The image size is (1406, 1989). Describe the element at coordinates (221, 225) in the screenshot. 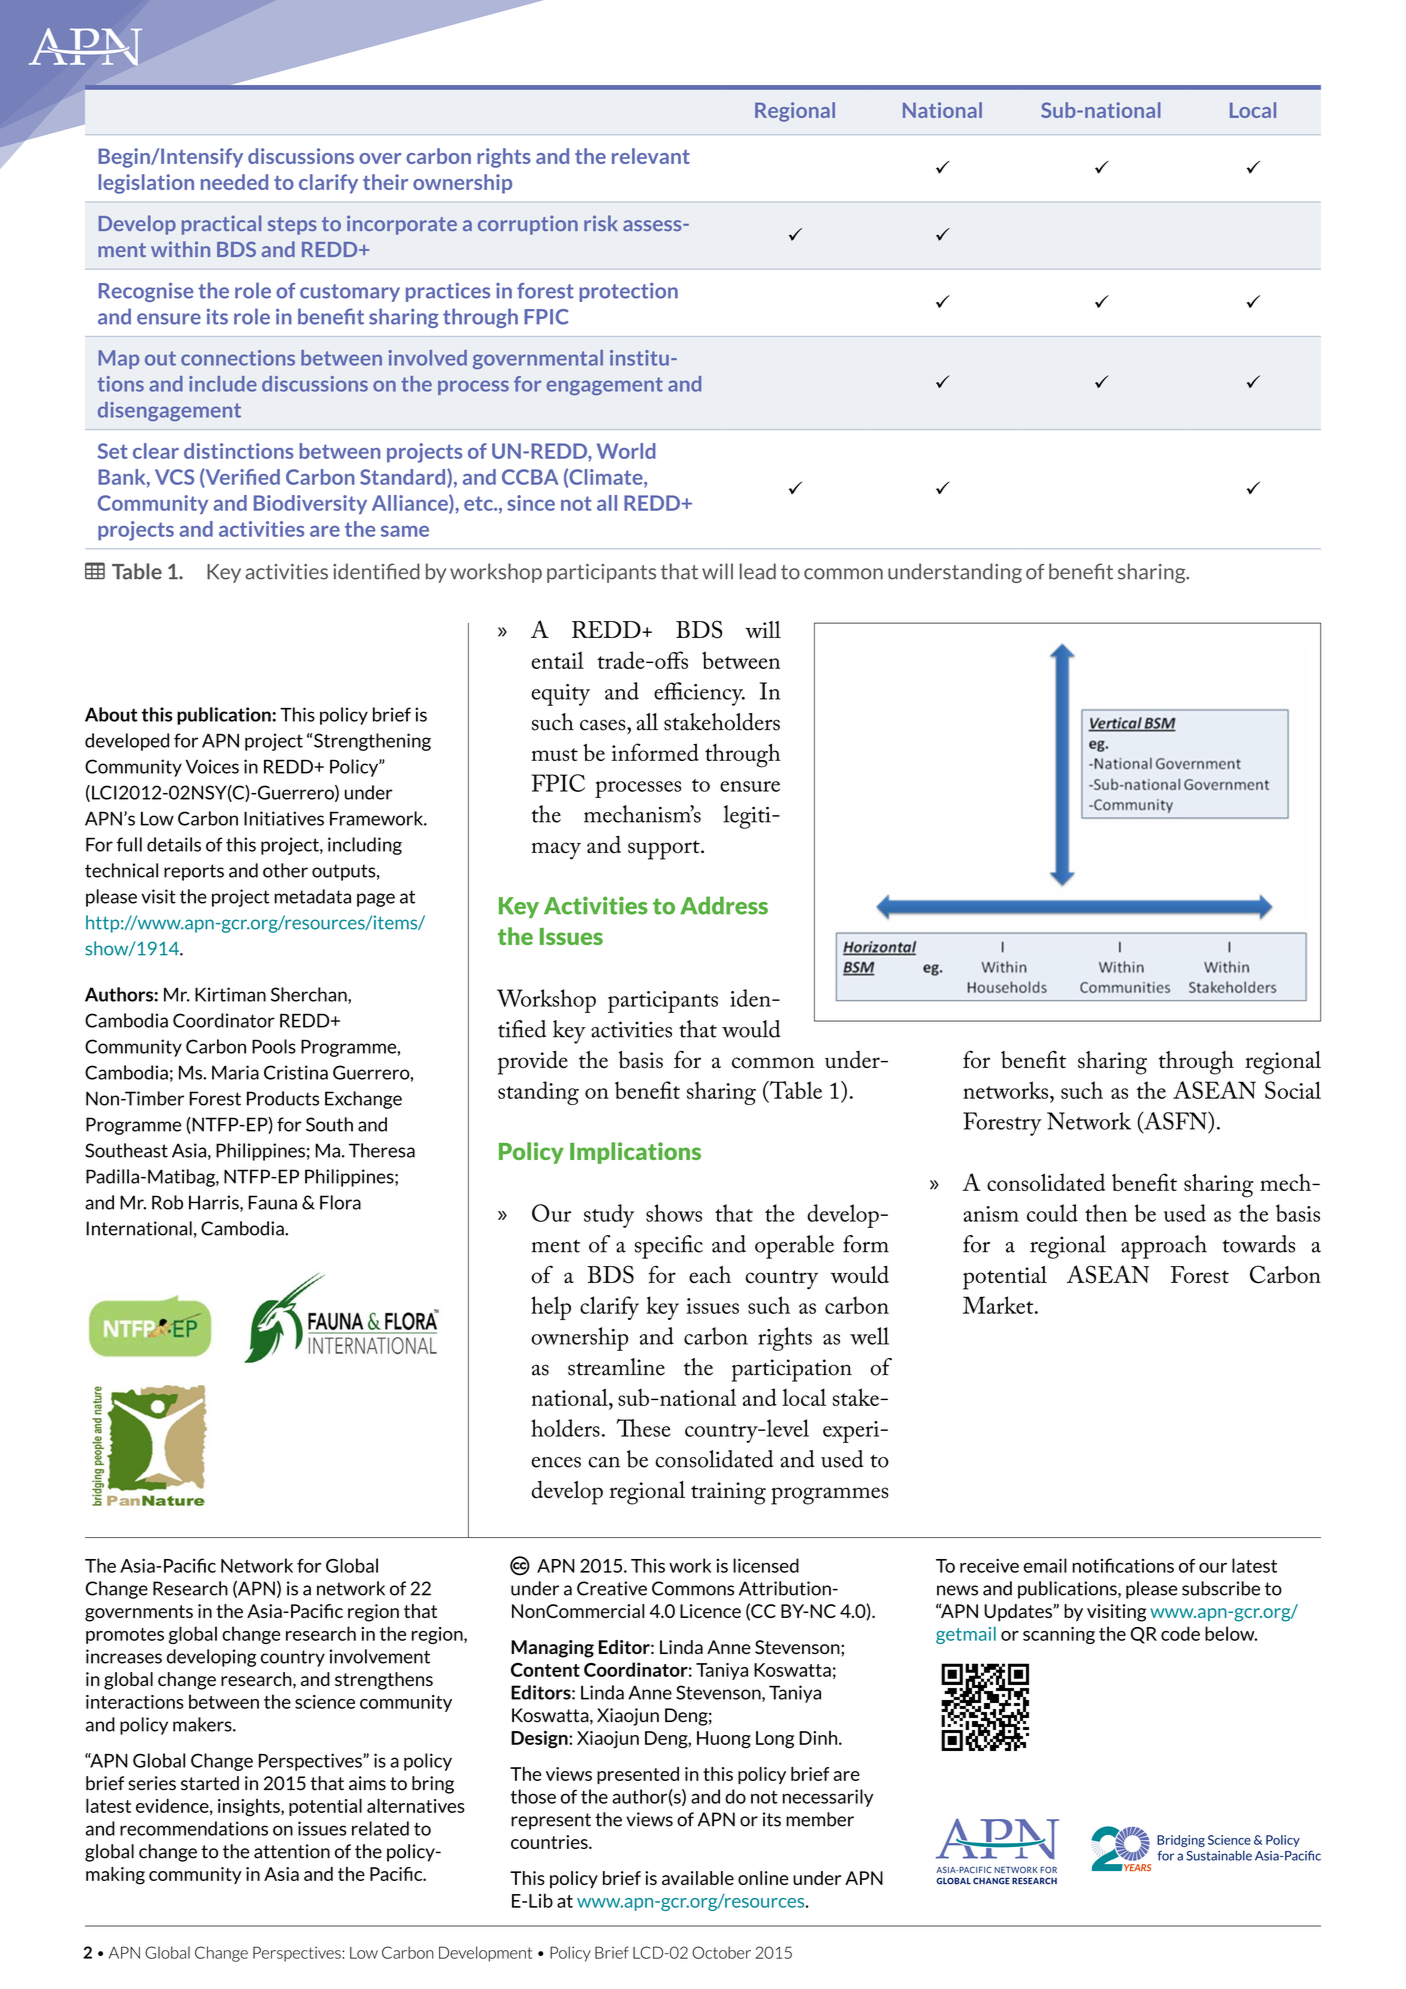

I see `practical` at that location.
